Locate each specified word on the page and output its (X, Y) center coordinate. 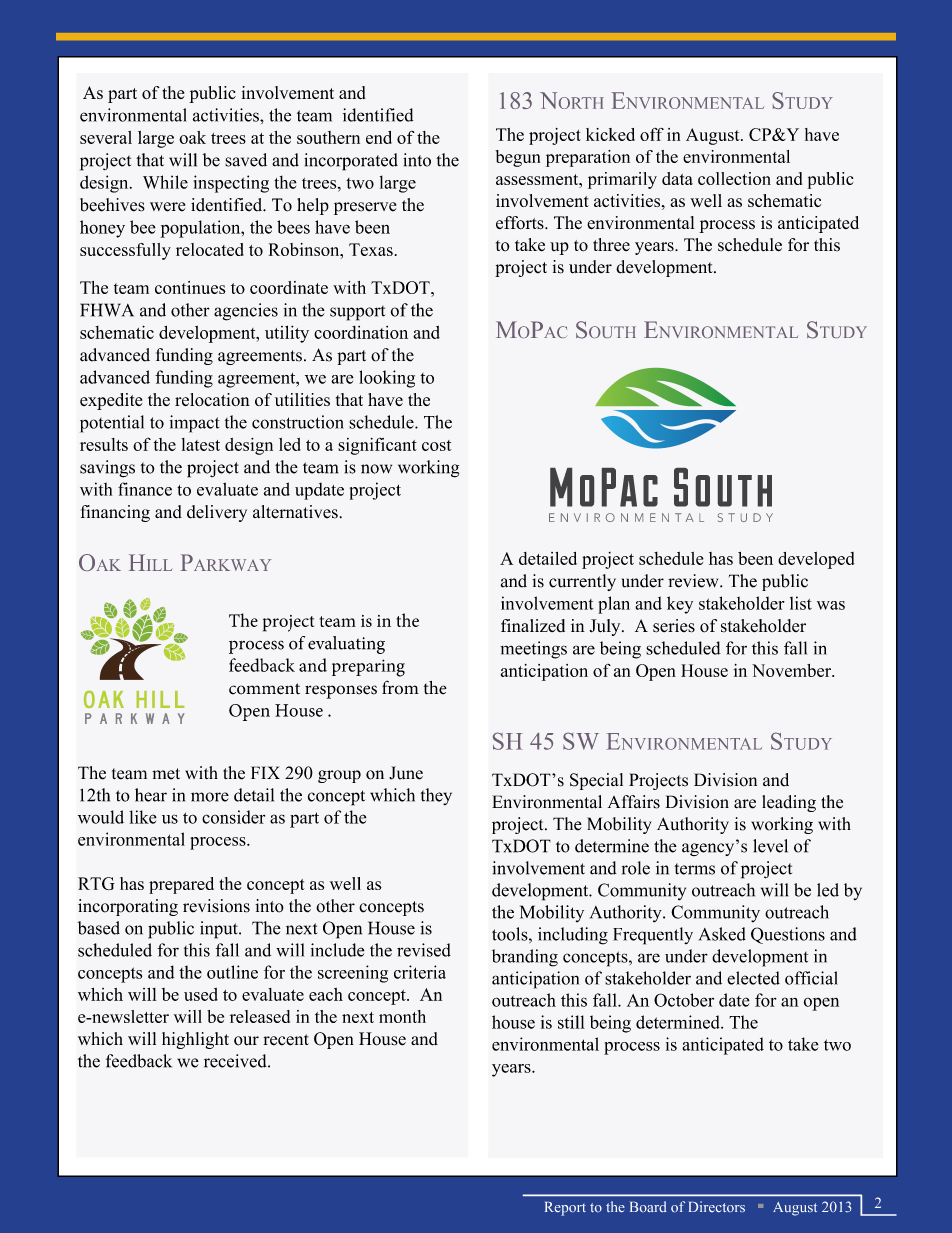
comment (264, 689)
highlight (195, 1040)
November (792, 670)
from (400, 687)
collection (734, 178)
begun (517, 158)
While (165, 182)
